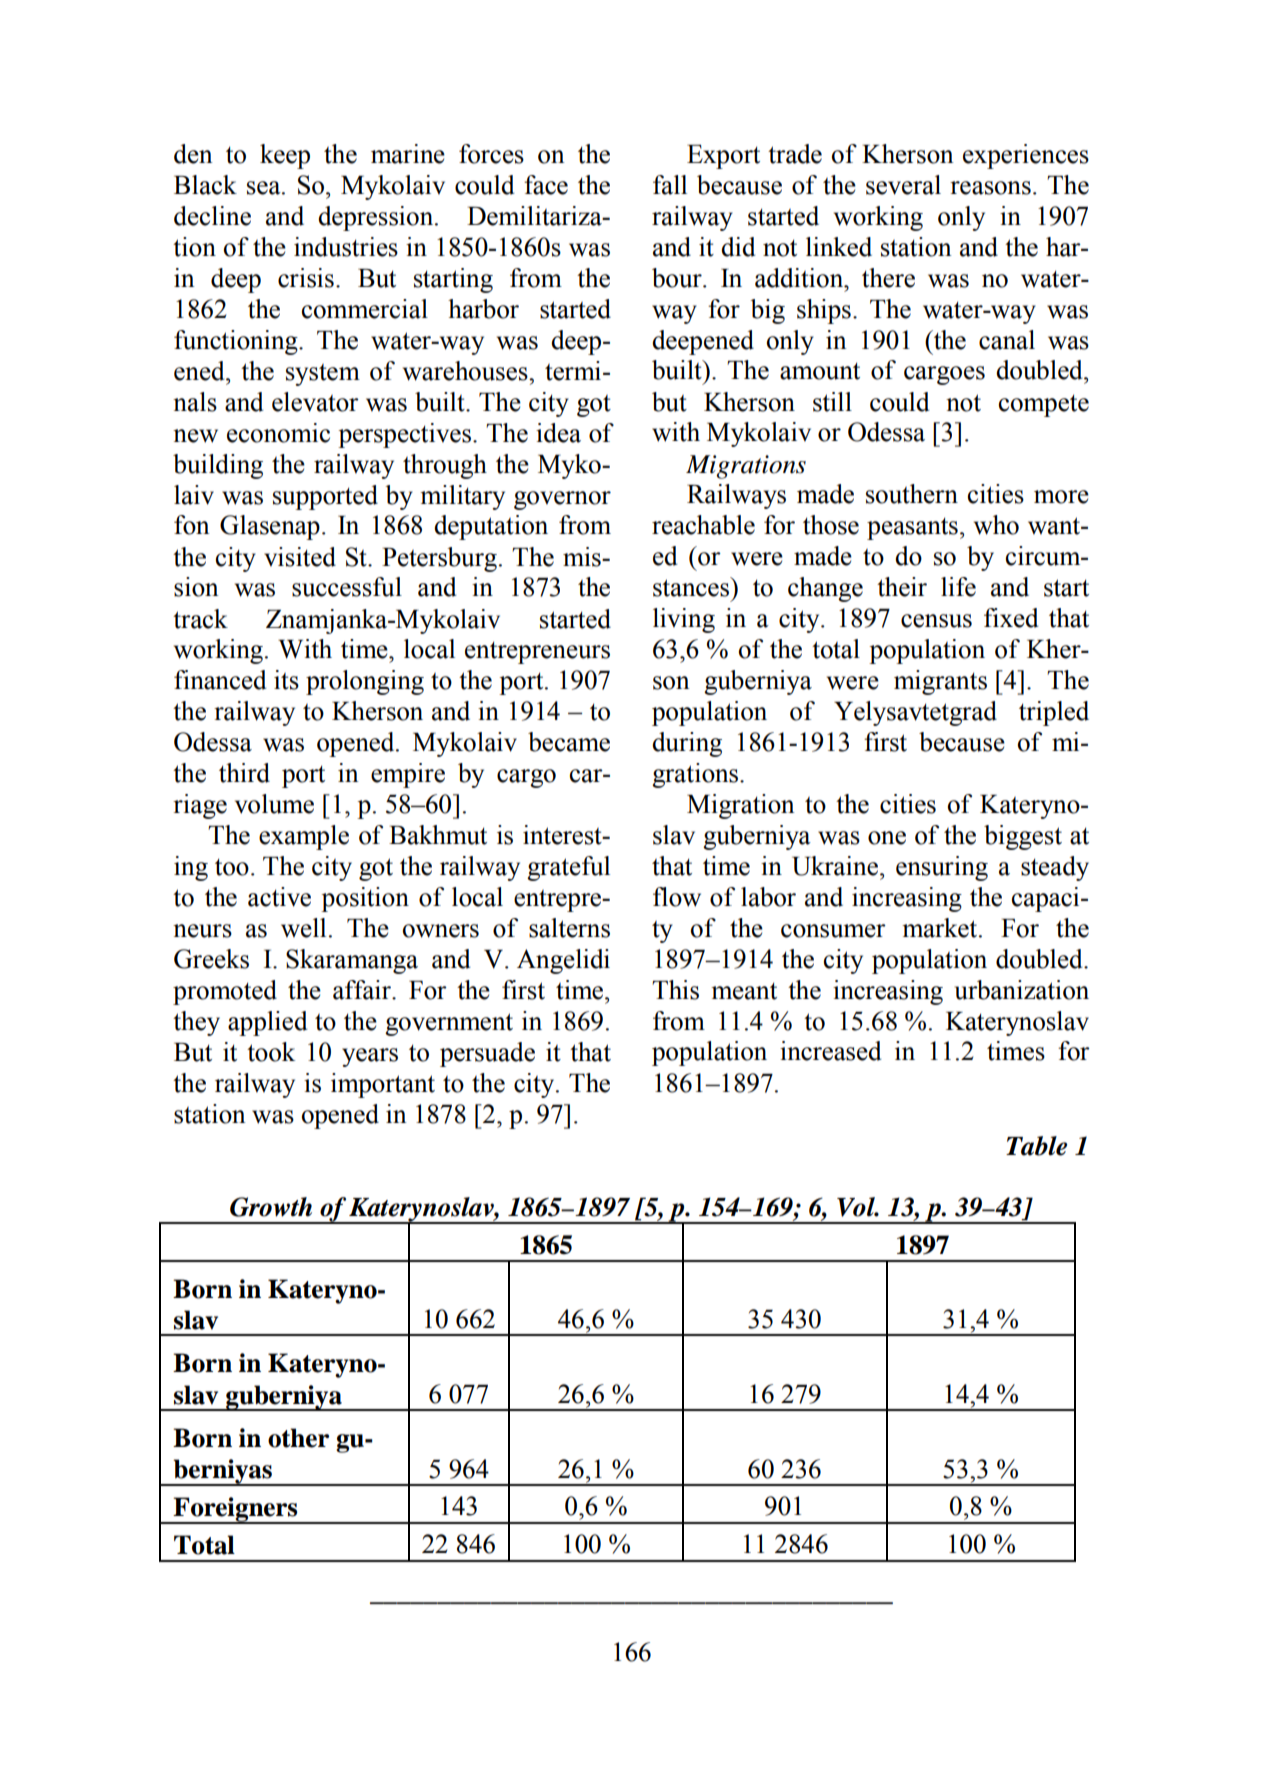 This screenshot has height=1783, width=1263. What do you see at coordinates (304, 837) in the screenshot?
I see `example` at bounding box center [304, 837].
